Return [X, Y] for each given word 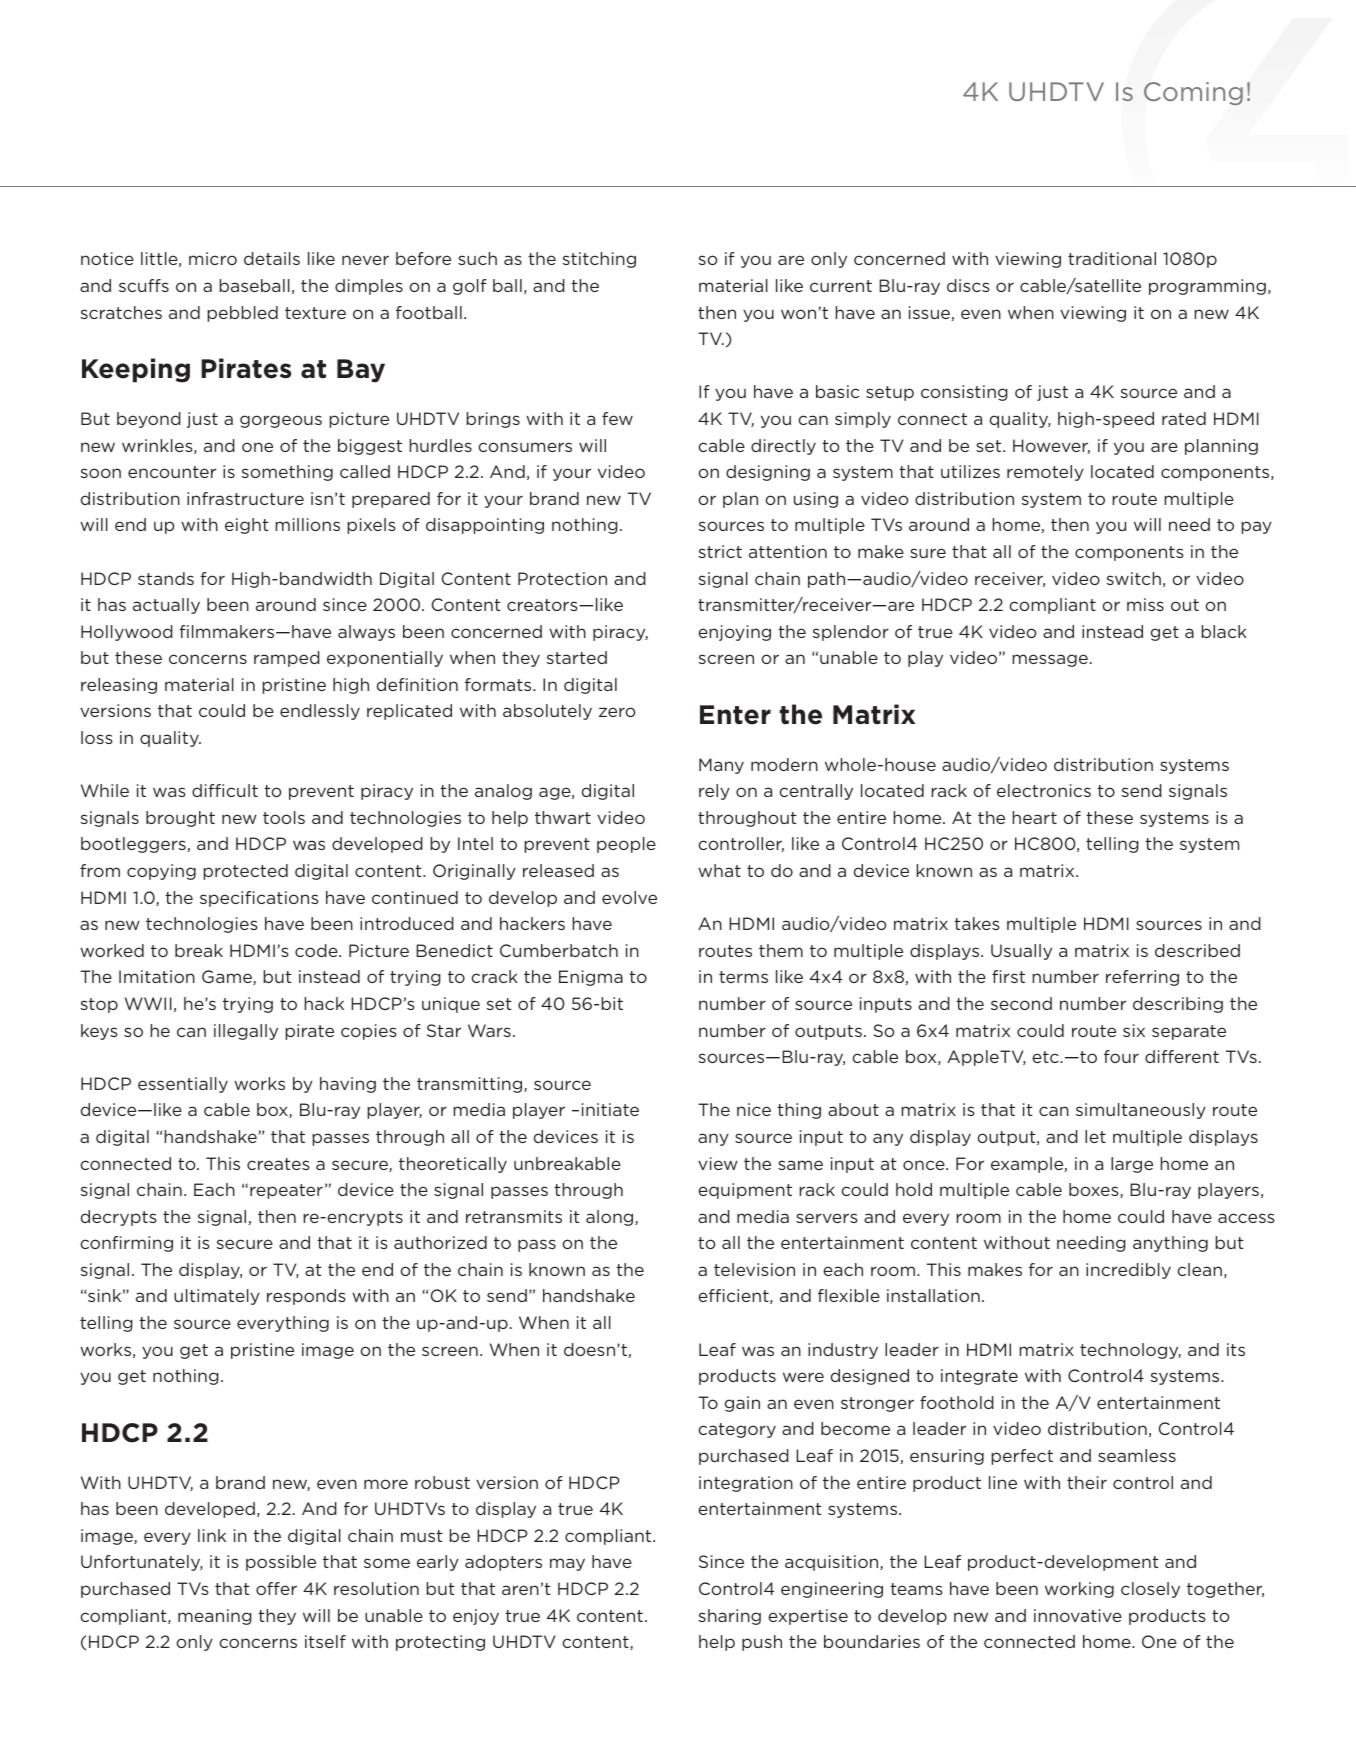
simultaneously [1141, 1111]
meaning [215, 1617]
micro [213, 258]
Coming [1193, 93]
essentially [183, 1085]
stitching [599, 260]
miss [1145, 604]
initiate [610, 1109]
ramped [287, 659]
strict [720, 551]
